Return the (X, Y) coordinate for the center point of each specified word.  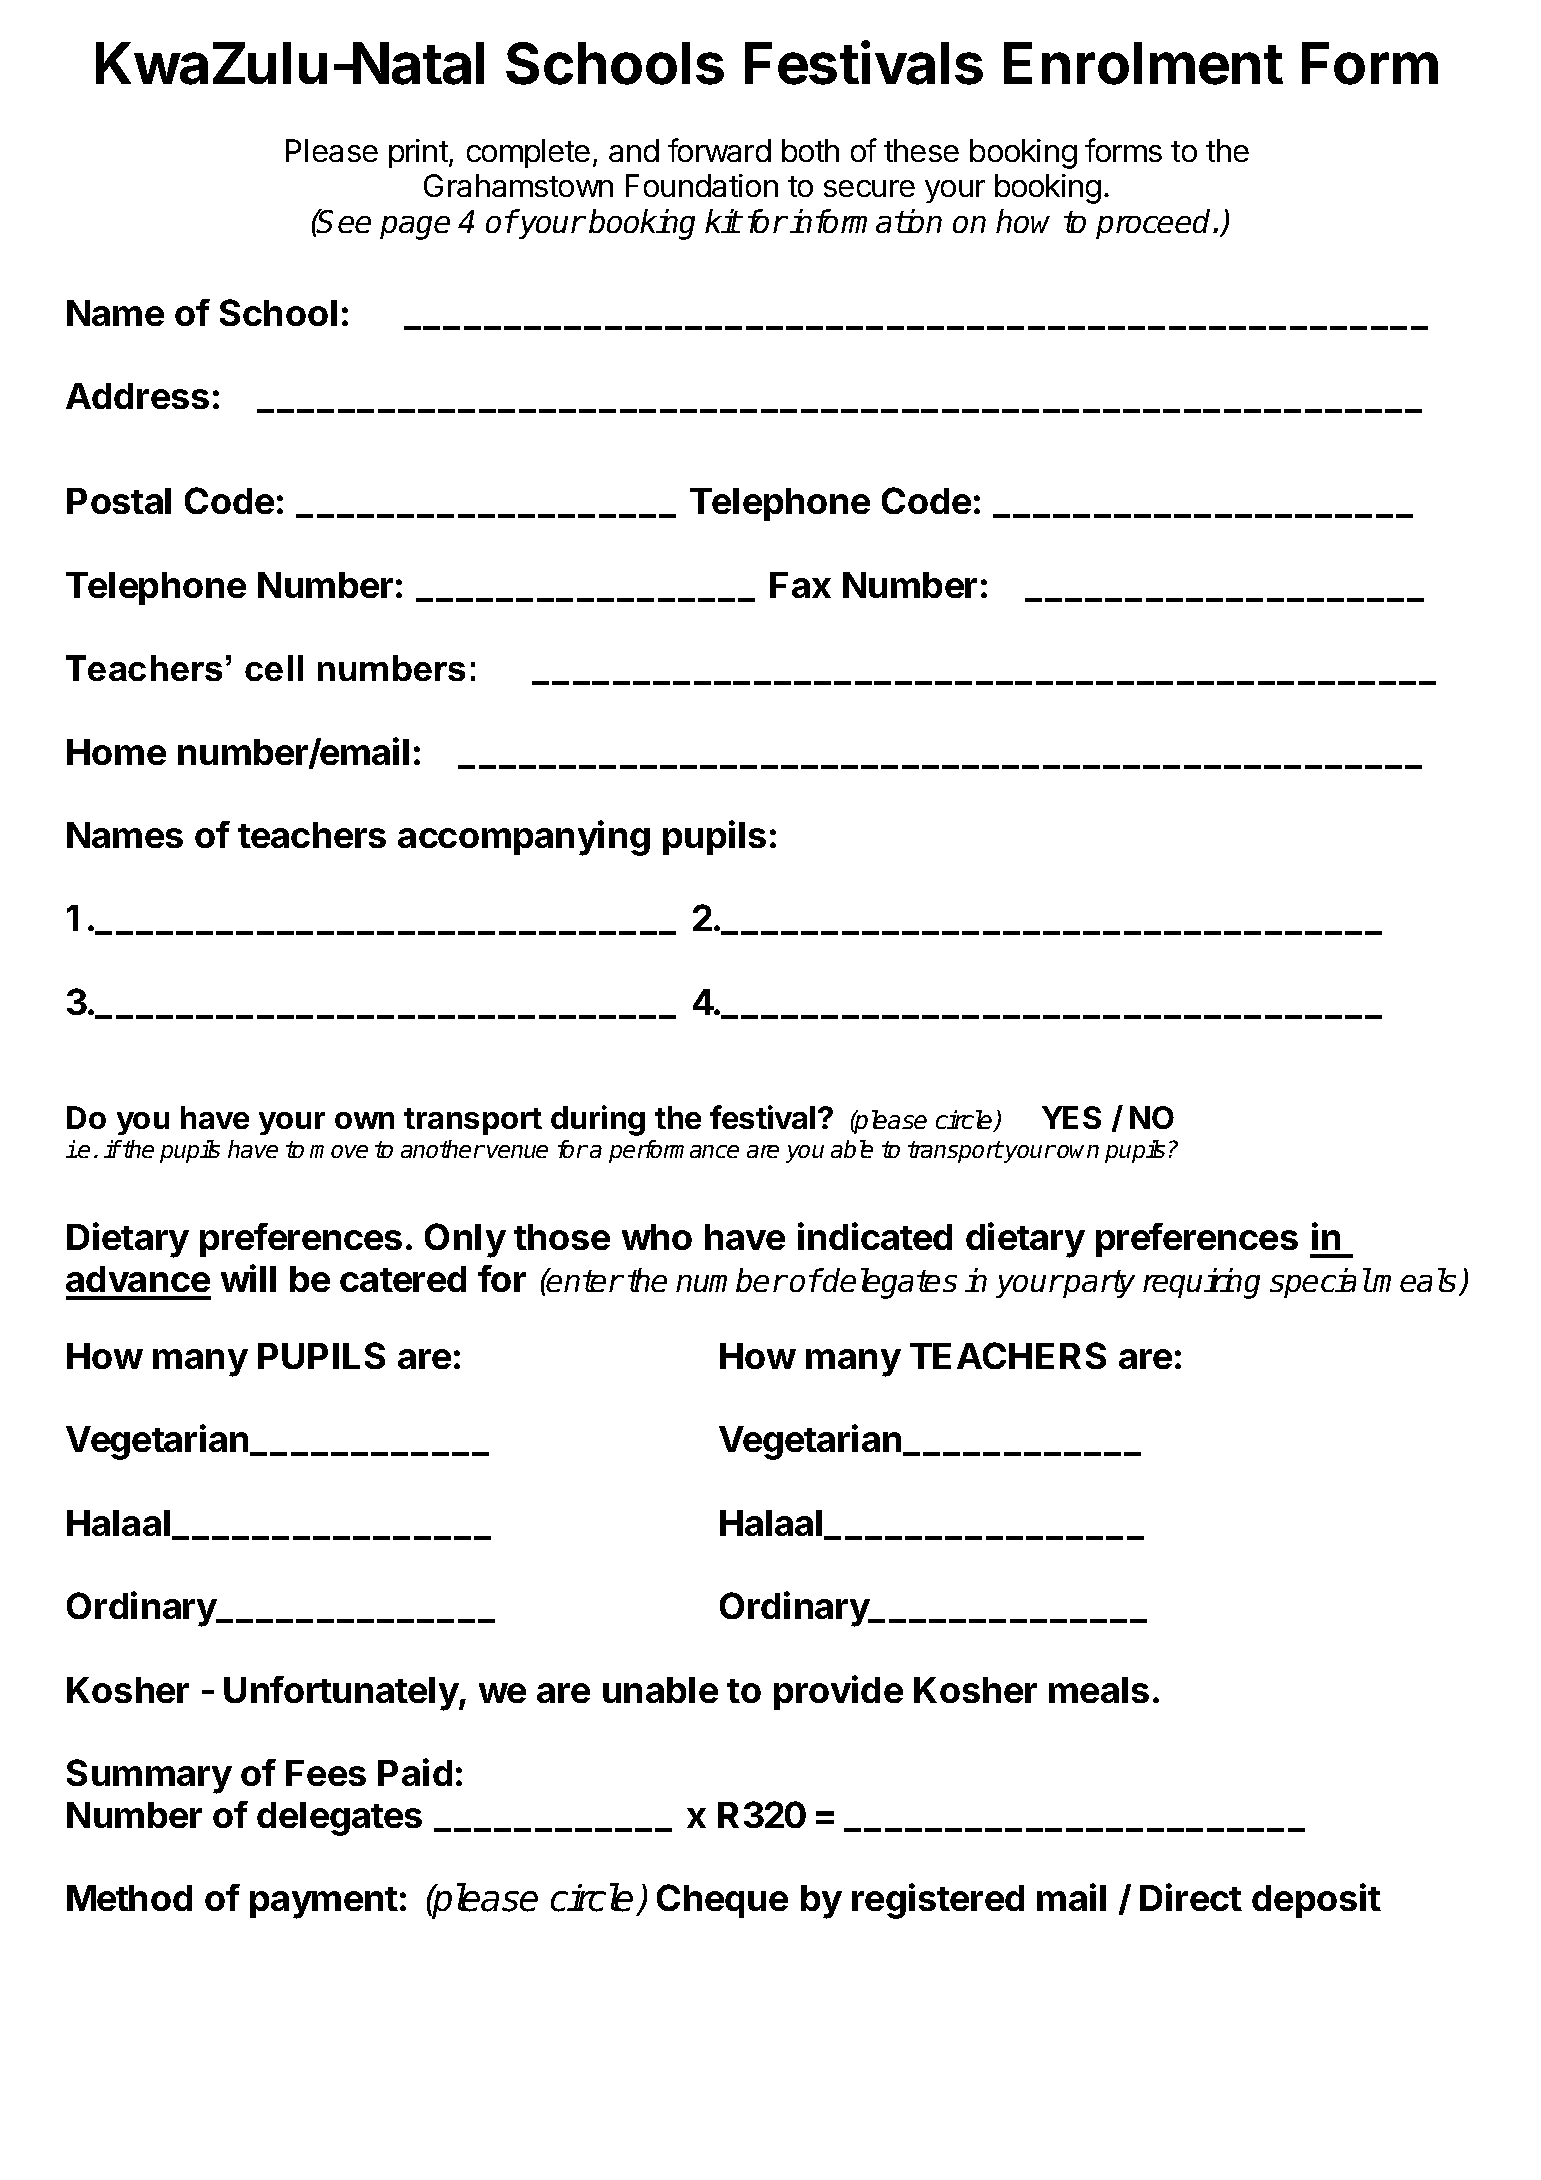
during (598, 1120)
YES (1071, 1117)
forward (719, 150)
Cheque (722, 1901)
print (419, 153)
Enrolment (1143, 63)
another (442, 1149)
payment (324, 1903)
